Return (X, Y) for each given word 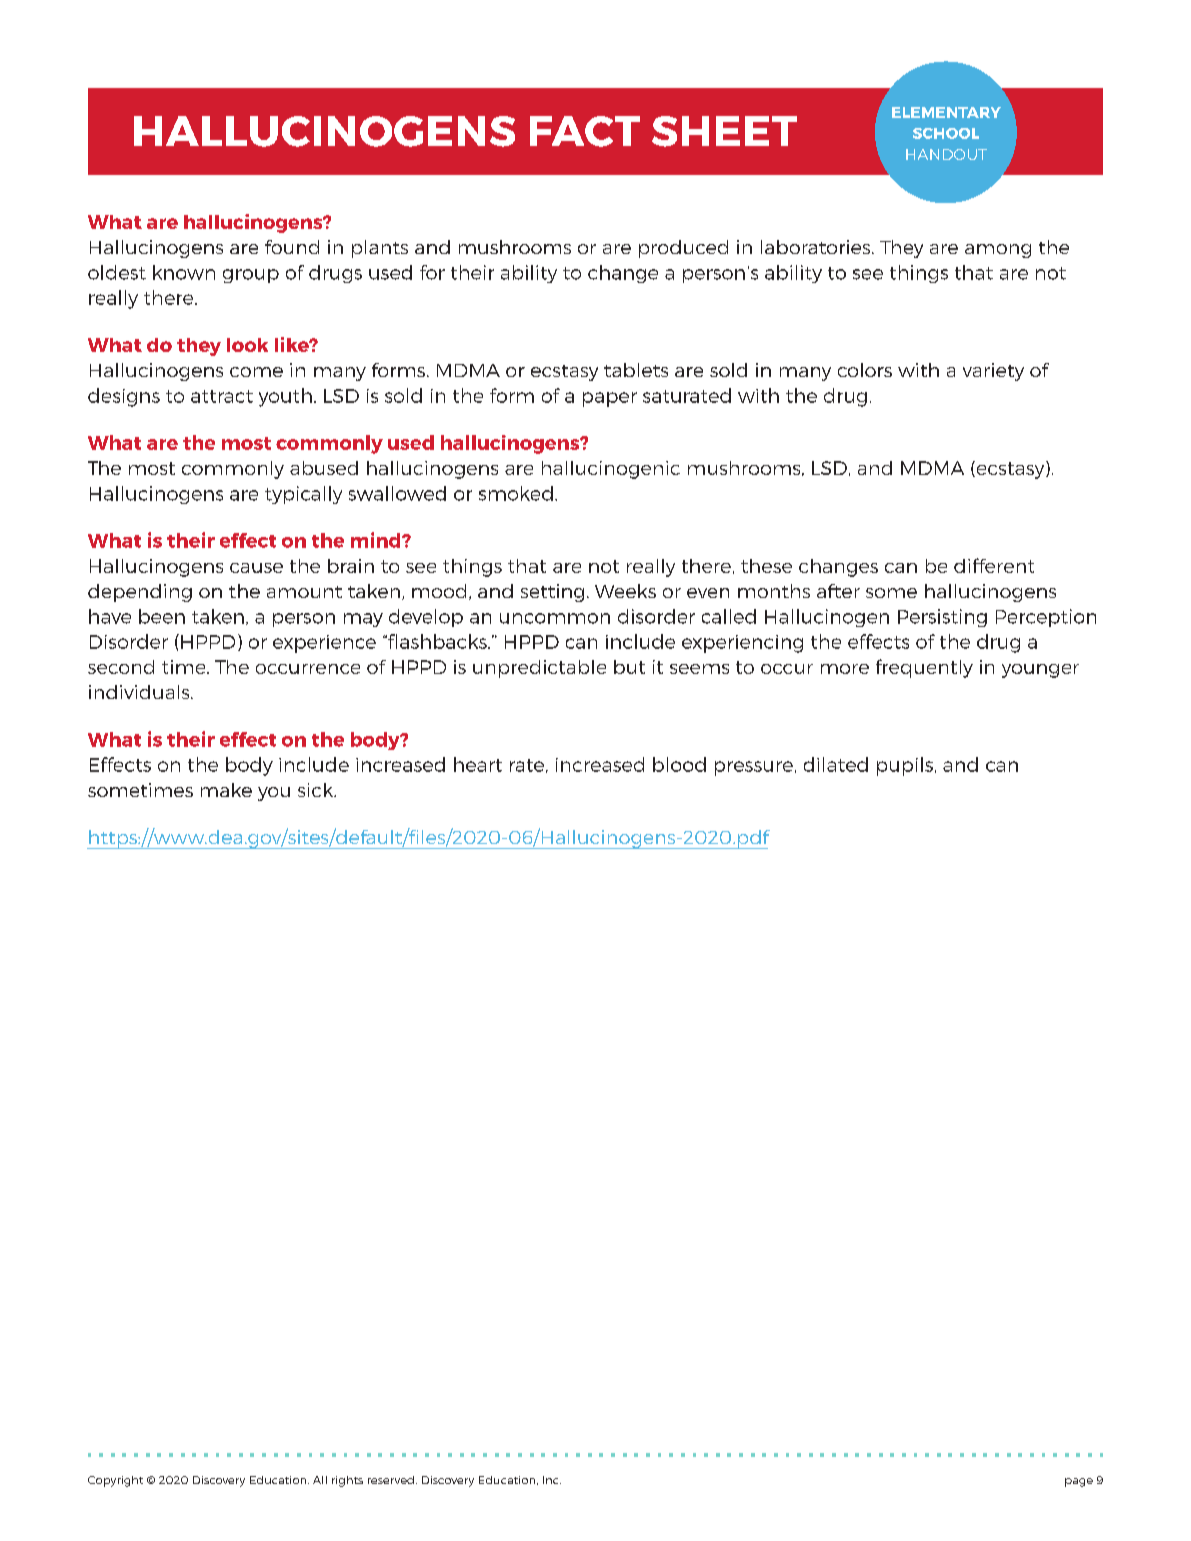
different (994, 565)
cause (256, 568)
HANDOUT (946, 154)
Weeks (625, 591)
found (292, 247)
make (226, 790)
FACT (585, 131)
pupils (905, 766)
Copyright (115, 1481)
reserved (391, 1480)
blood (679, 764)
